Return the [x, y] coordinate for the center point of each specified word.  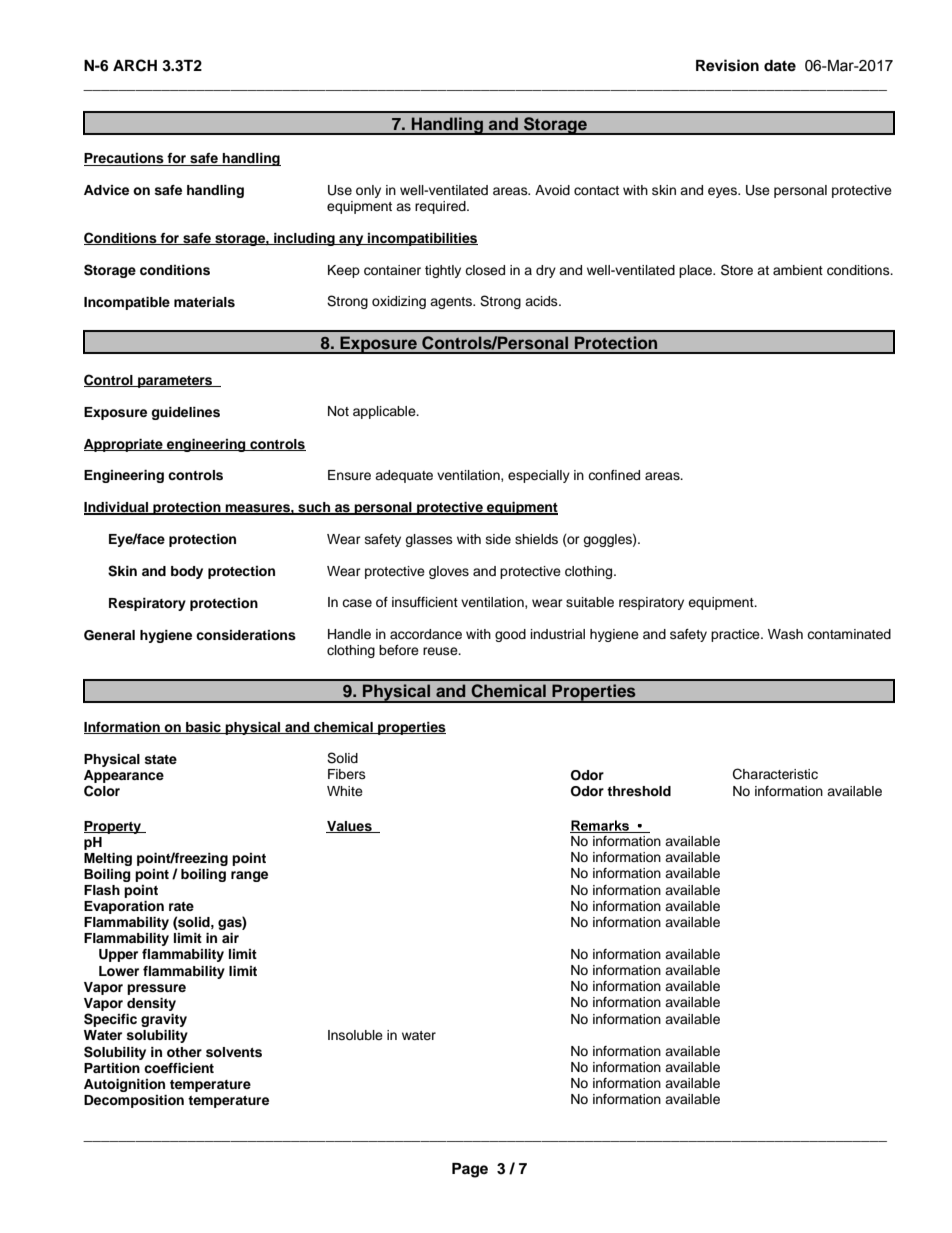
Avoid [552, 190]
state [160, 759]
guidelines [185, 413]
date [780, 66]
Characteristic [775, 774]
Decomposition [134, 1101]
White [345, 791]
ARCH [135, 65]
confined [614, 475]
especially [539, 476]
